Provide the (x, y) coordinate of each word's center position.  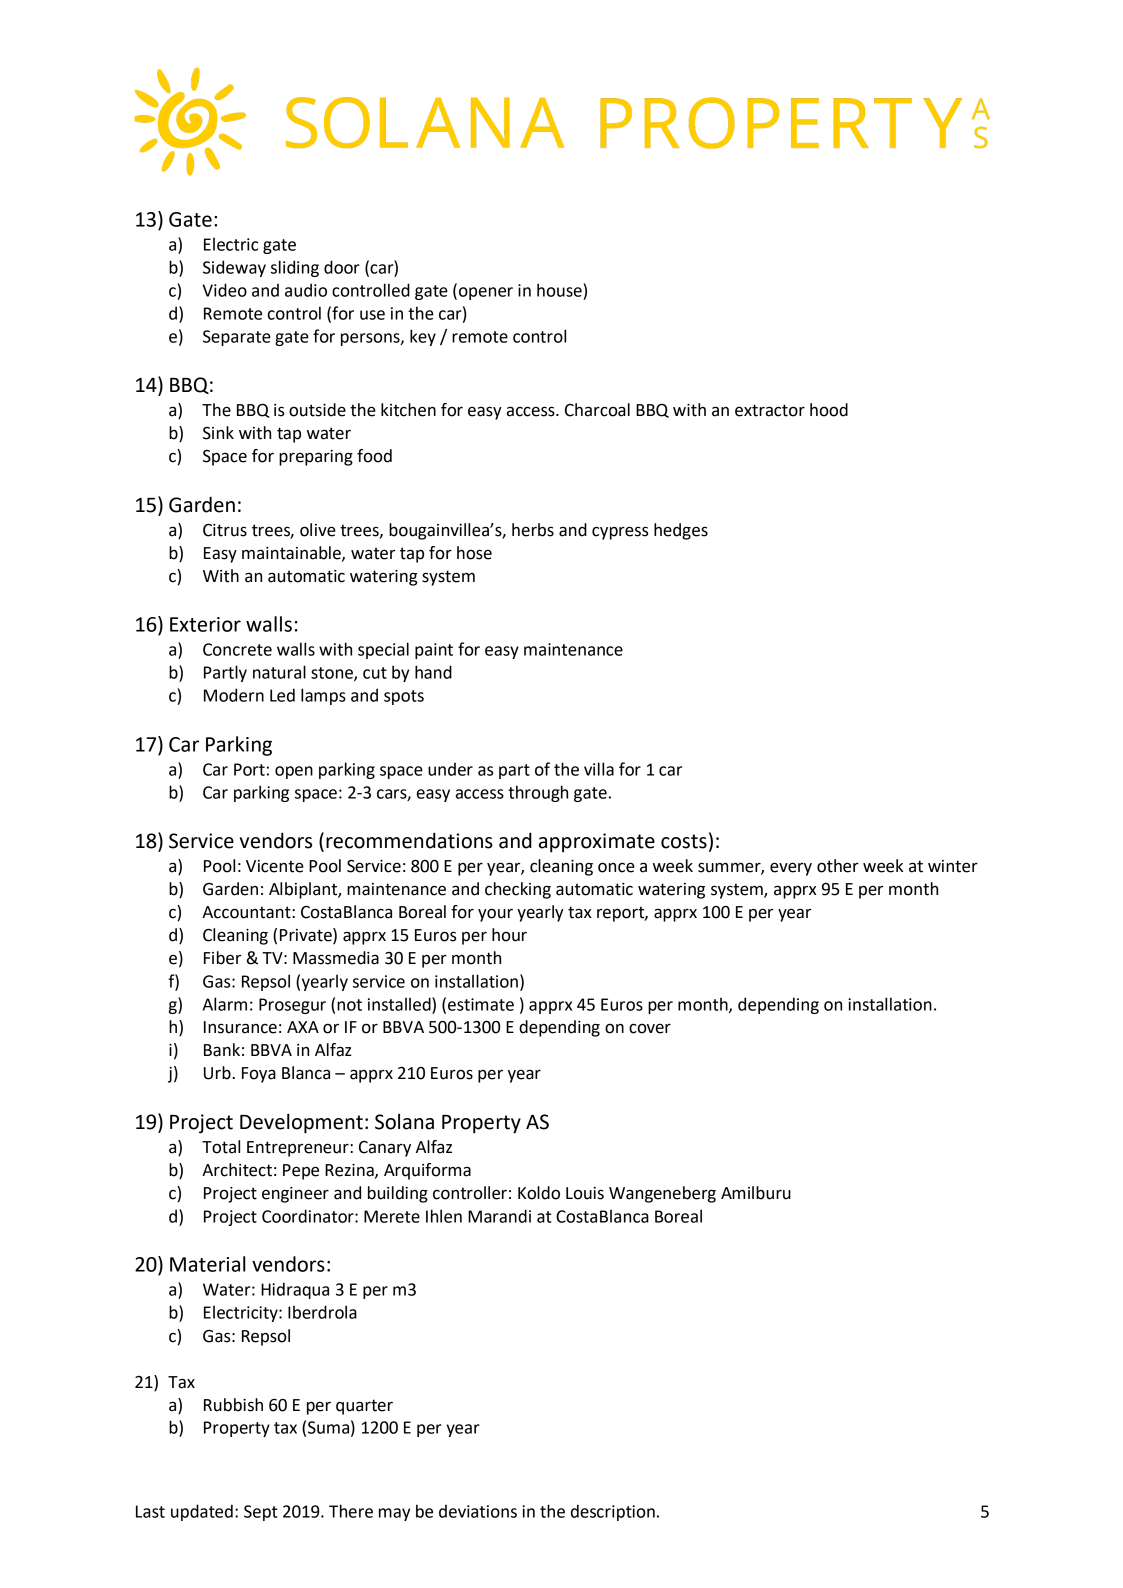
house (559, 290)
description (613, 1512)
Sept (261, 1513)
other (838, 866)
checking (518, 890)
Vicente (275, 866)
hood (829, 410)
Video (224, 290)
